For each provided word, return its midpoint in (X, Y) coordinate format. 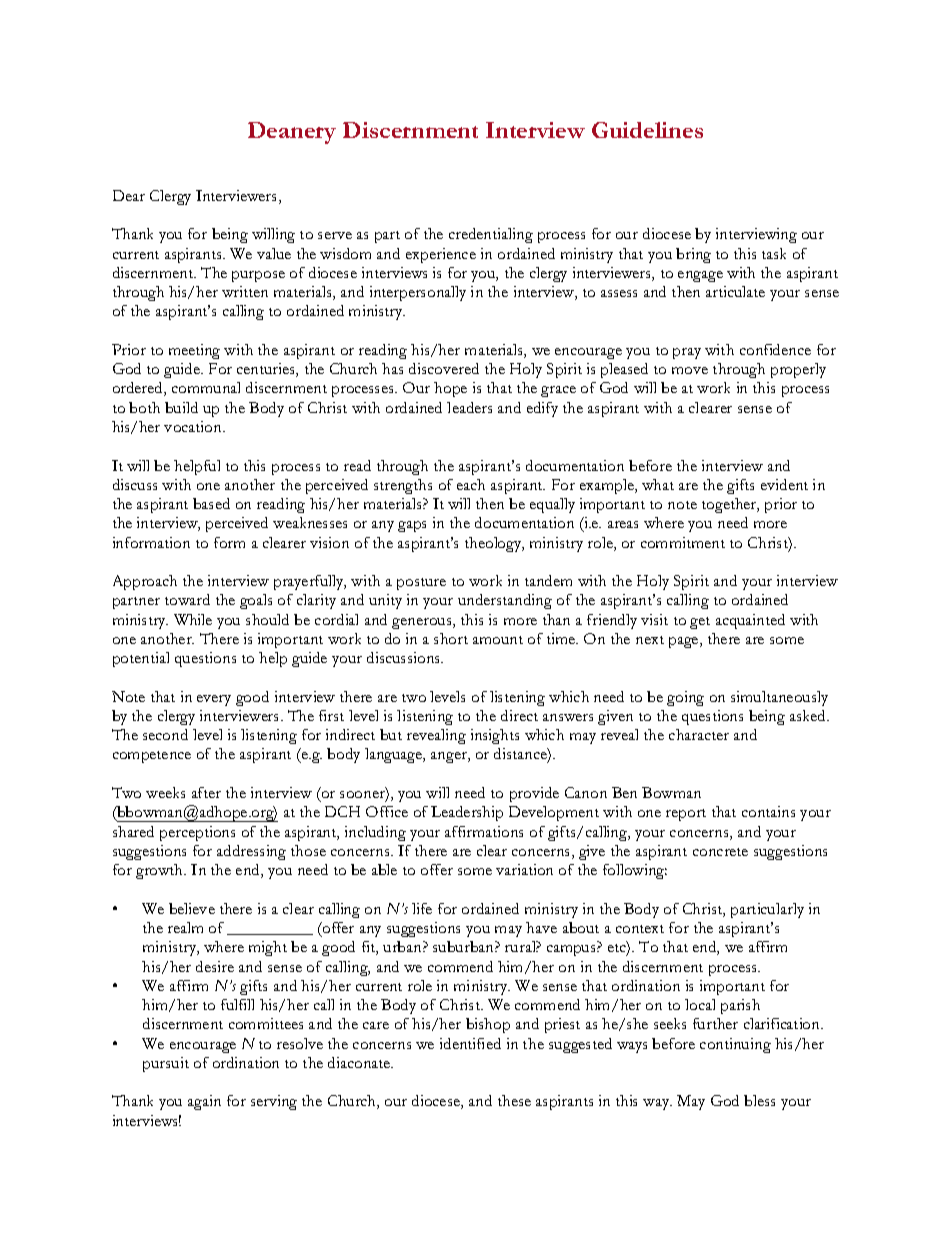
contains (768, 811)
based (211, 503)
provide (534, 794)
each (471, 484)
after (206, 792)
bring (693, 255)
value (274, 253)
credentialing (491, 235)
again (204, 1102)
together (730, 505)
